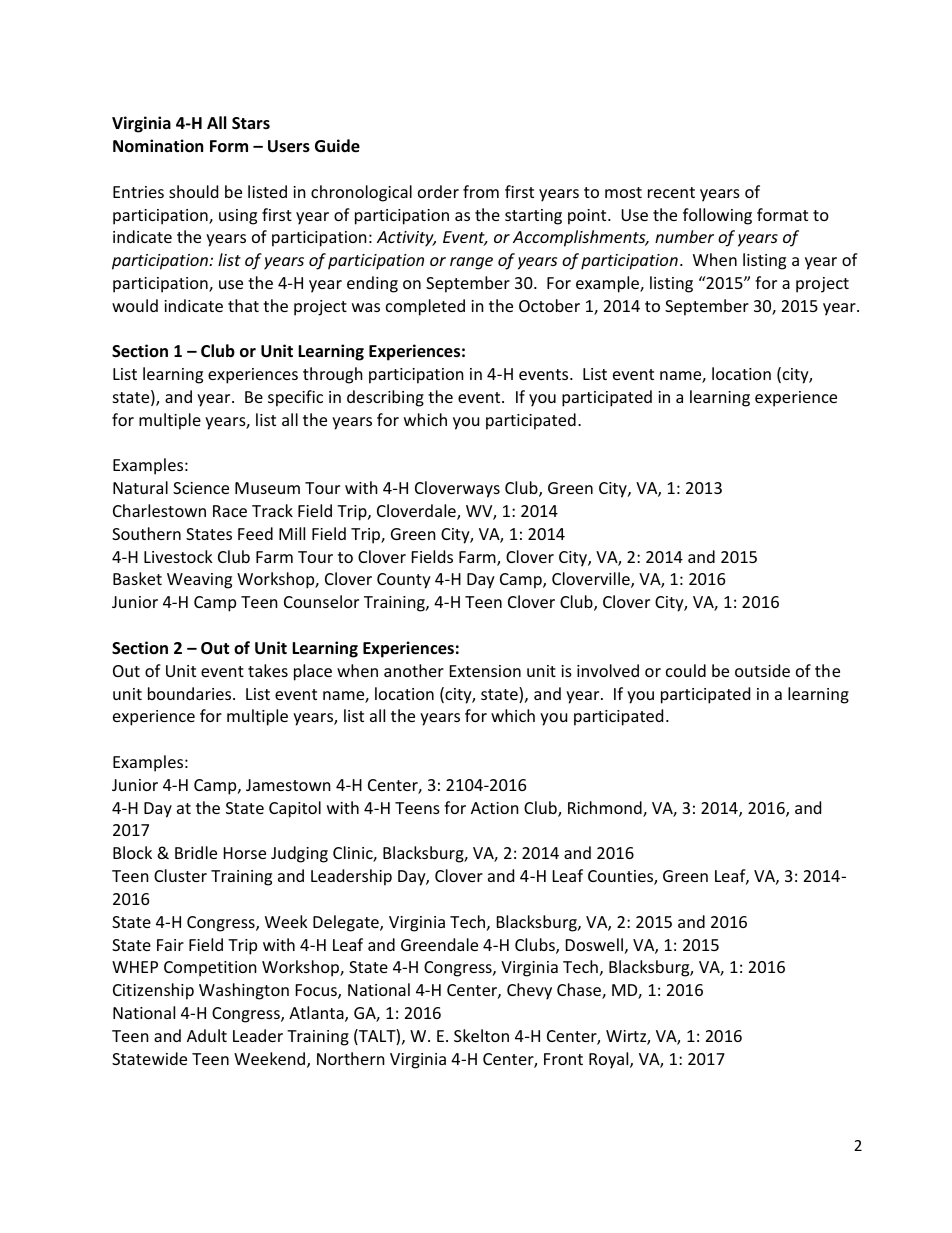  Describe the element at coordinates (686, 670) in the image. I see `could` at that location.
